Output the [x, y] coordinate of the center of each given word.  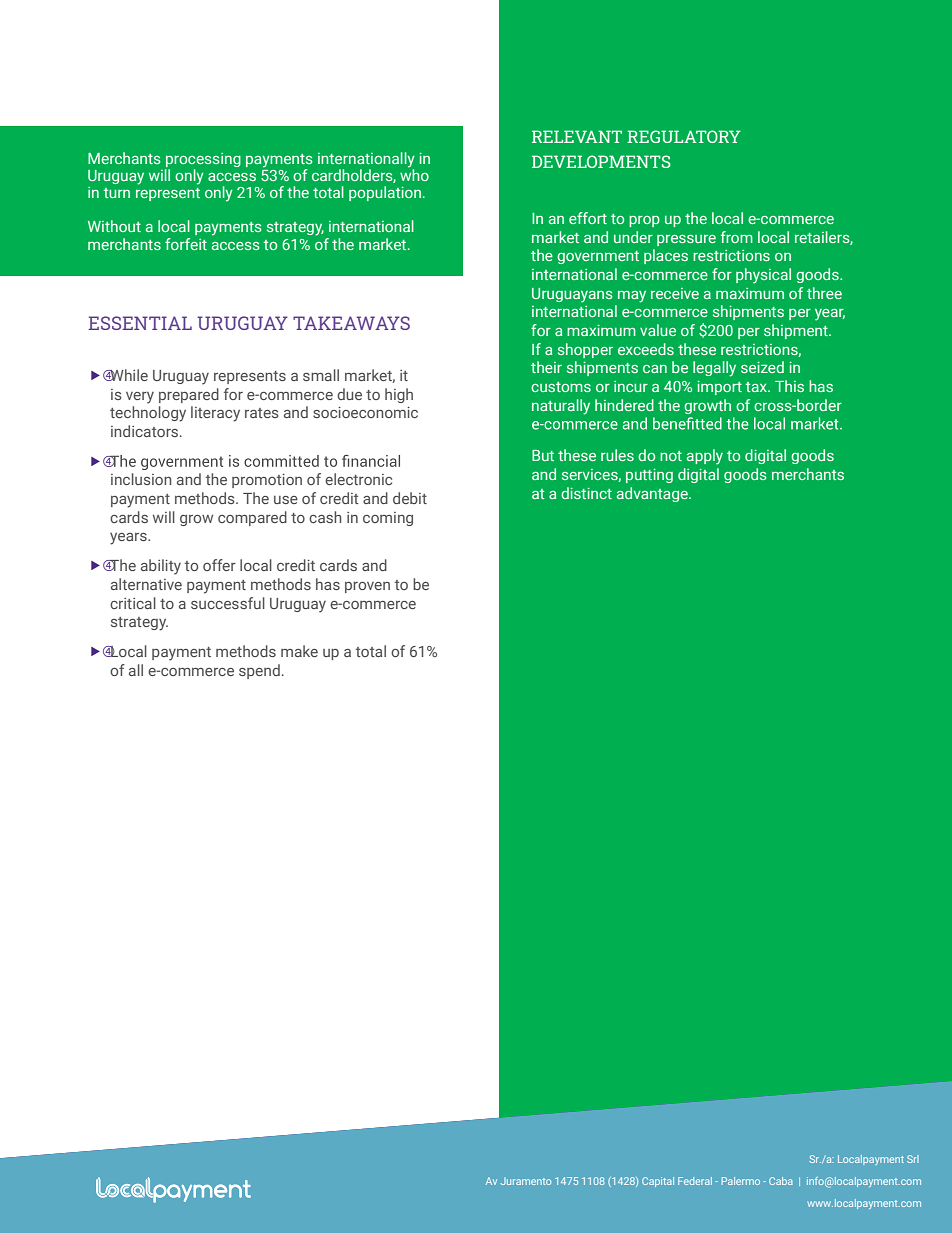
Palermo [741, 1181]
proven [367, 587]
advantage [653, 494]
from [737, 237]
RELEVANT [577, 136]
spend [259, 671]
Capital [658, 1182]
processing [203, 161]
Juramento [526, 1181]
